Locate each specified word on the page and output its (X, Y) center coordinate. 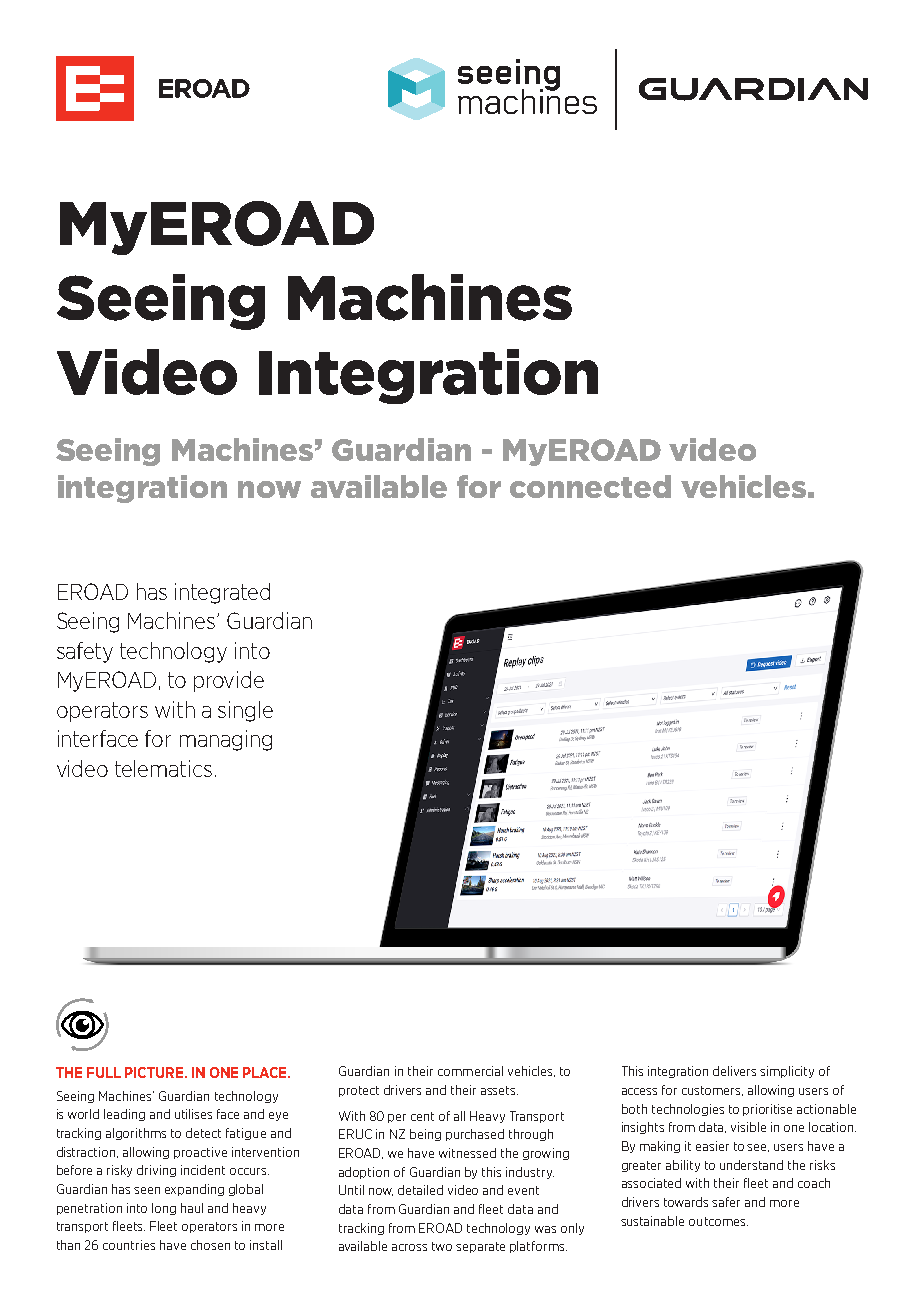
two (442, 1246)
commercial (470, 1071)
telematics (163, 768)
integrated (222, 593)
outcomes (718, 1221)
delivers (734, 1071)
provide (229, 681)
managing (226, 740)
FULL (104, 1072)
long (164, 1209)
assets (499, 1090)
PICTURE (155, 1072)
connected (590, 486)
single (245, 711)
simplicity (787, 1072)
